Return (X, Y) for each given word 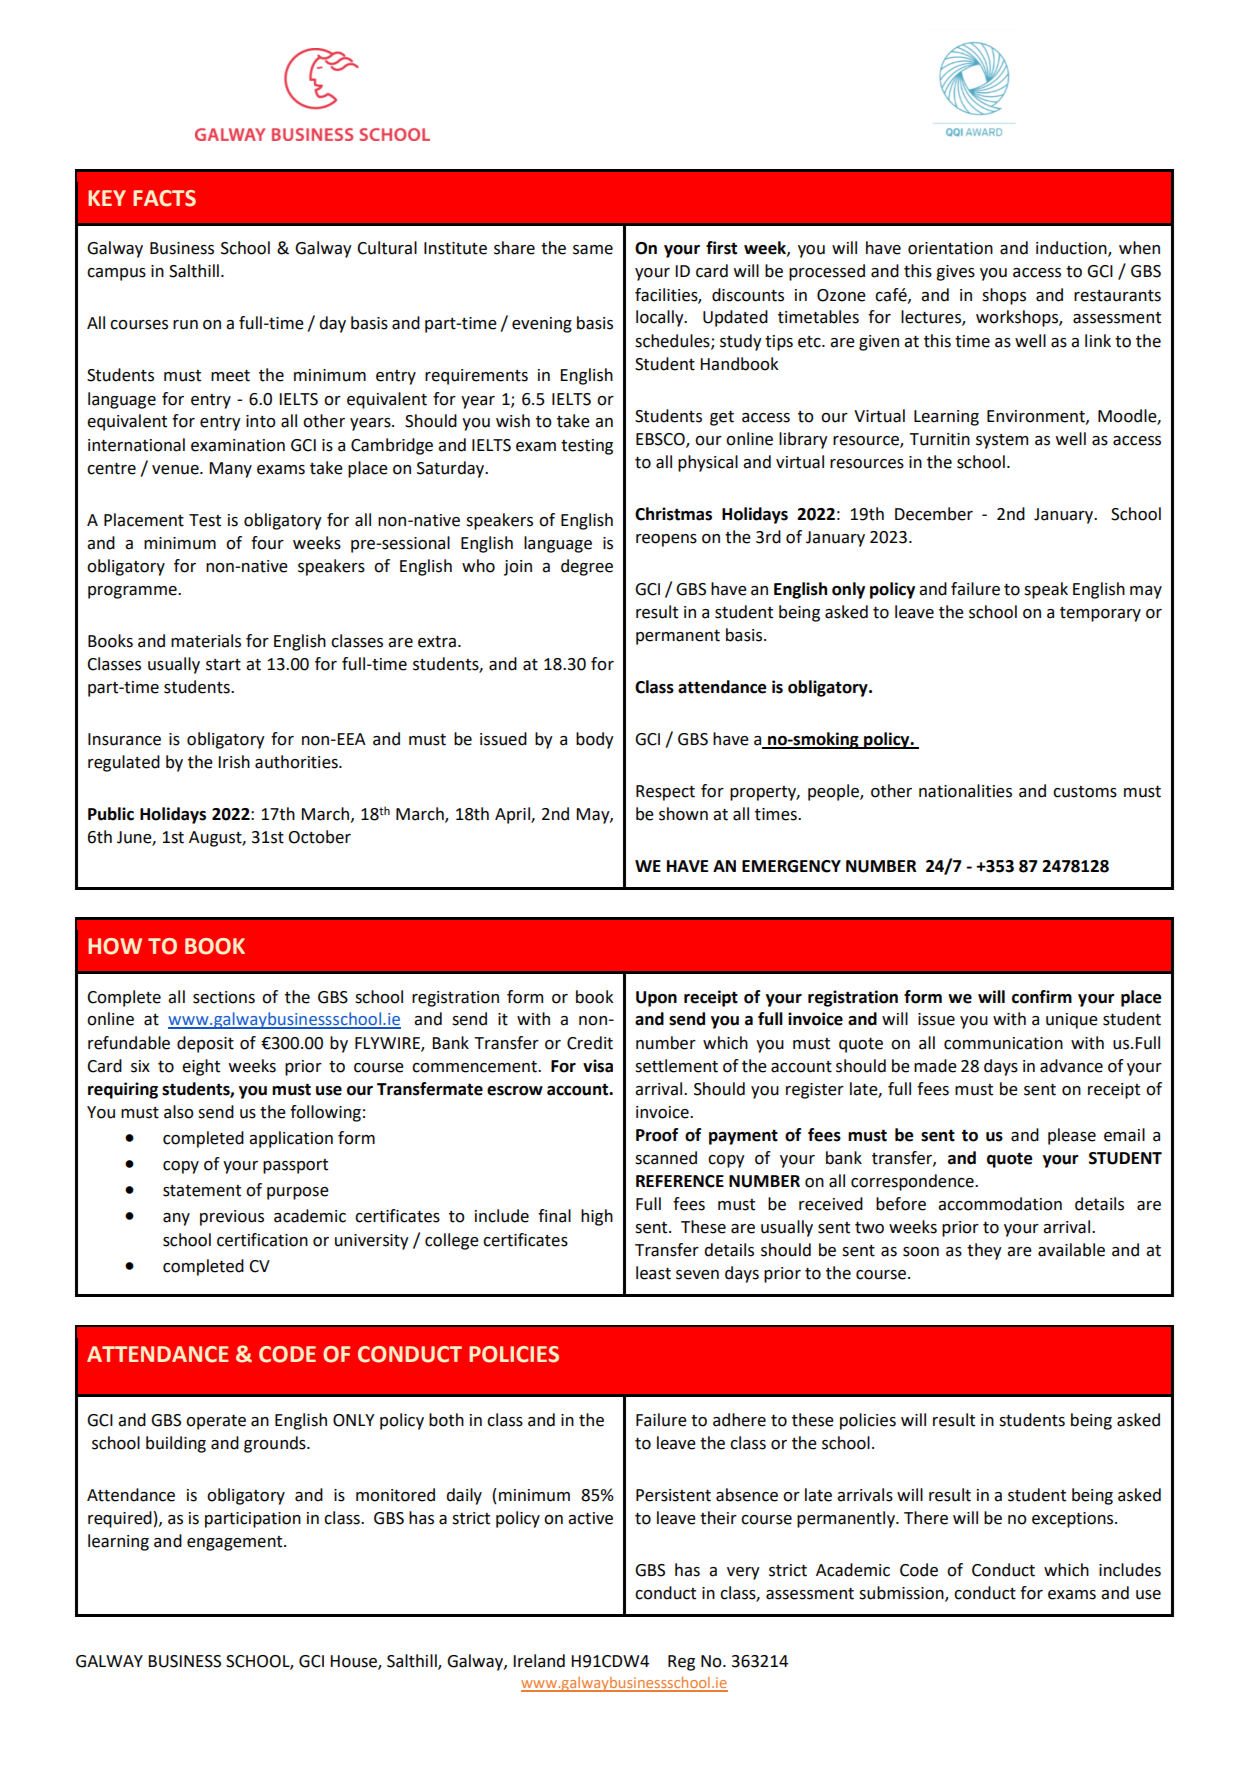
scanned (666, 1158)
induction (1072, 249)
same (593, 250)
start (223, 665)
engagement (236, 1543)
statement (202, 1191)
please (1072, 1136)
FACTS (164, 198)
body (595, 740)
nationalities (965, 791)
